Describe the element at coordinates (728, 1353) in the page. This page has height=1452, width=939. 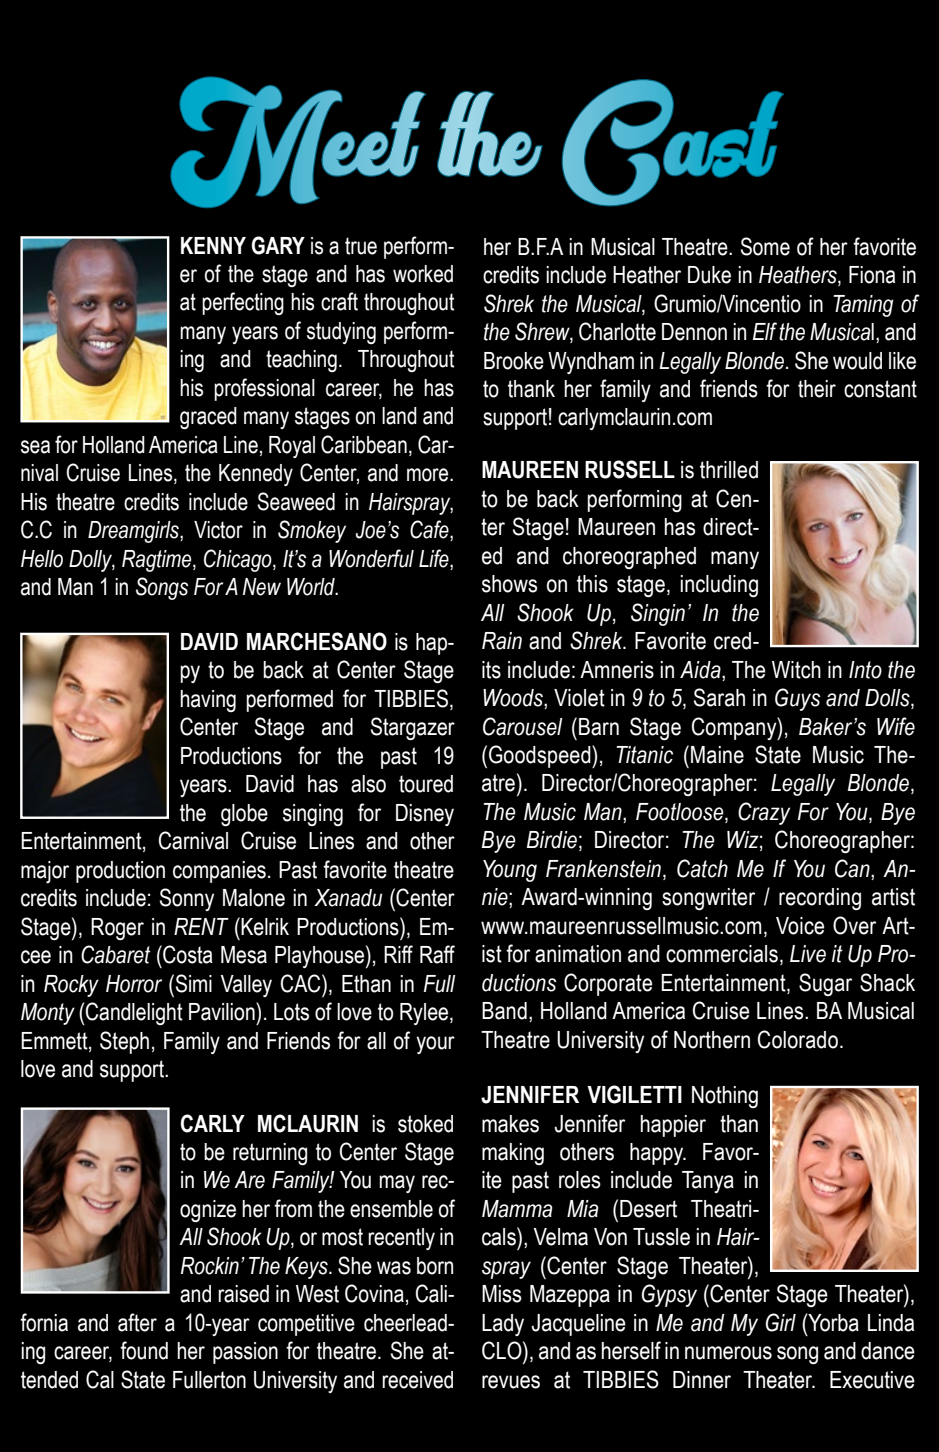
I see `numerous` at that location.
